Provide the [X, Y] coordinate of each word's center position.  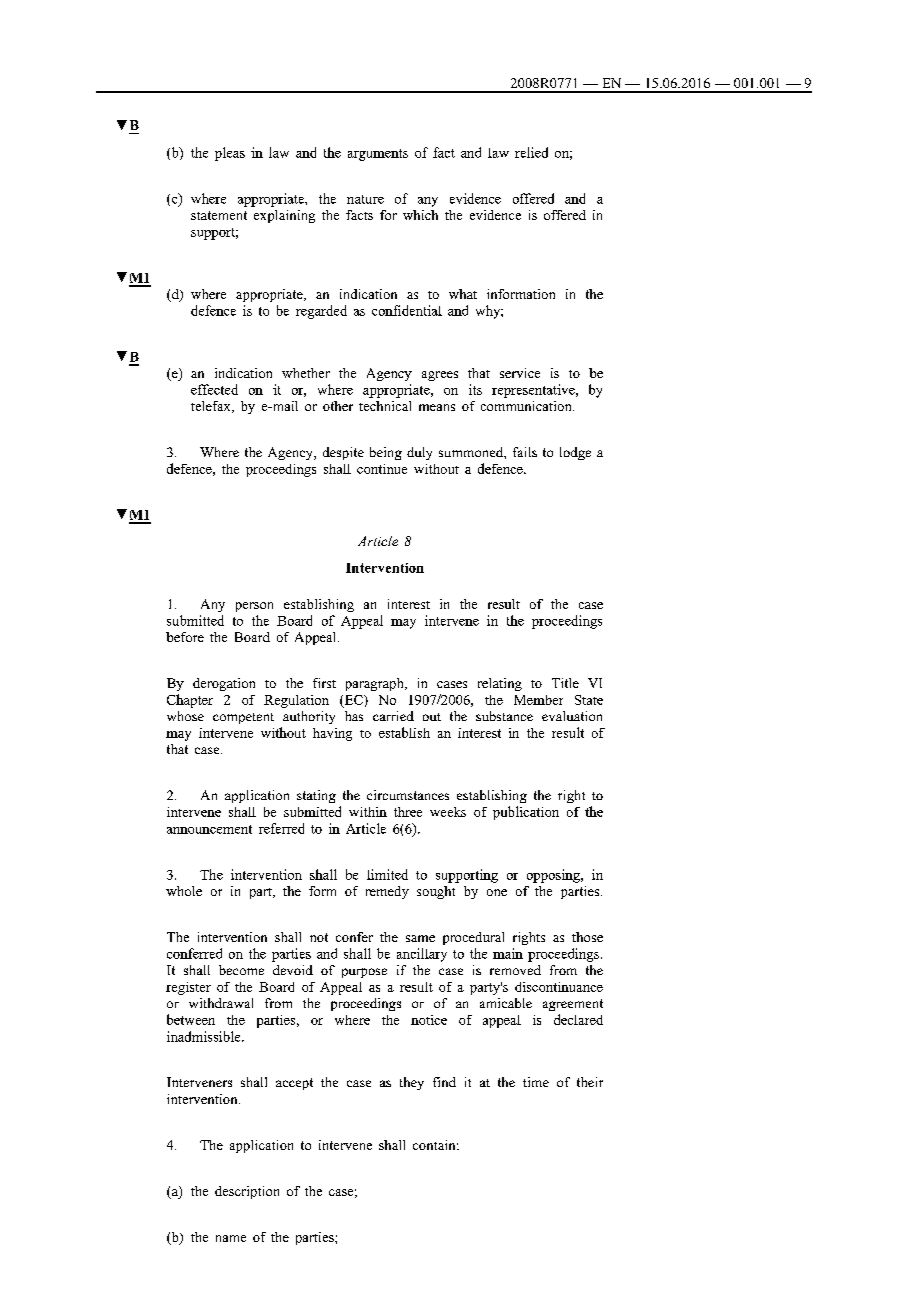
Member [538, 700]
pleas [230, 154]
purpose [364, 973]
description [247, 1192]
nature [365, 199]
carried [393, 716]
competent [243, 718]
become [241, 970]
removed [515, 970]
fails [525, 452]
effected [214, 389]
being [386, 453]
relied [531, 152]
